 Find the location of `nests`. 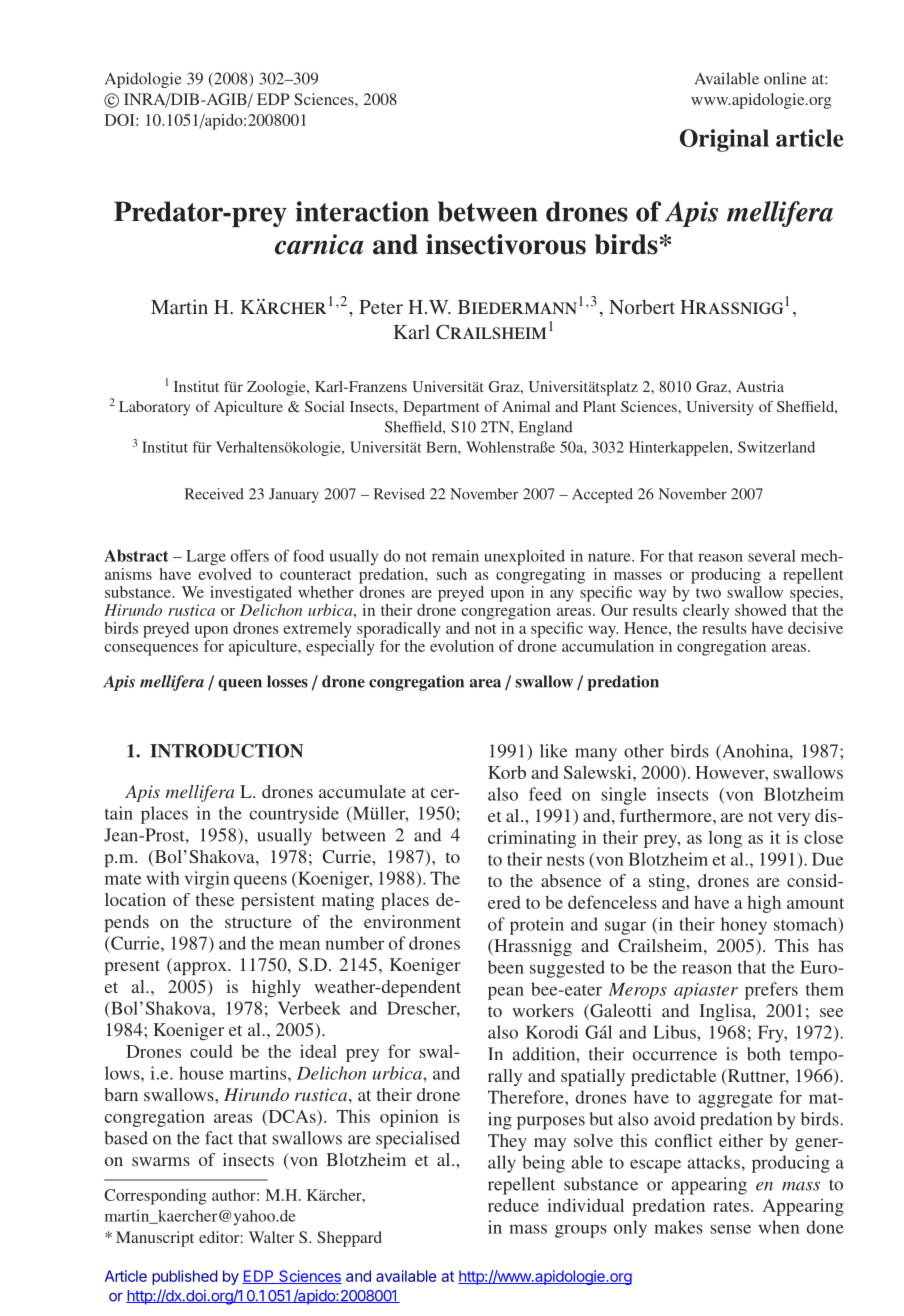

nests is located at coordinates (565, 860).
